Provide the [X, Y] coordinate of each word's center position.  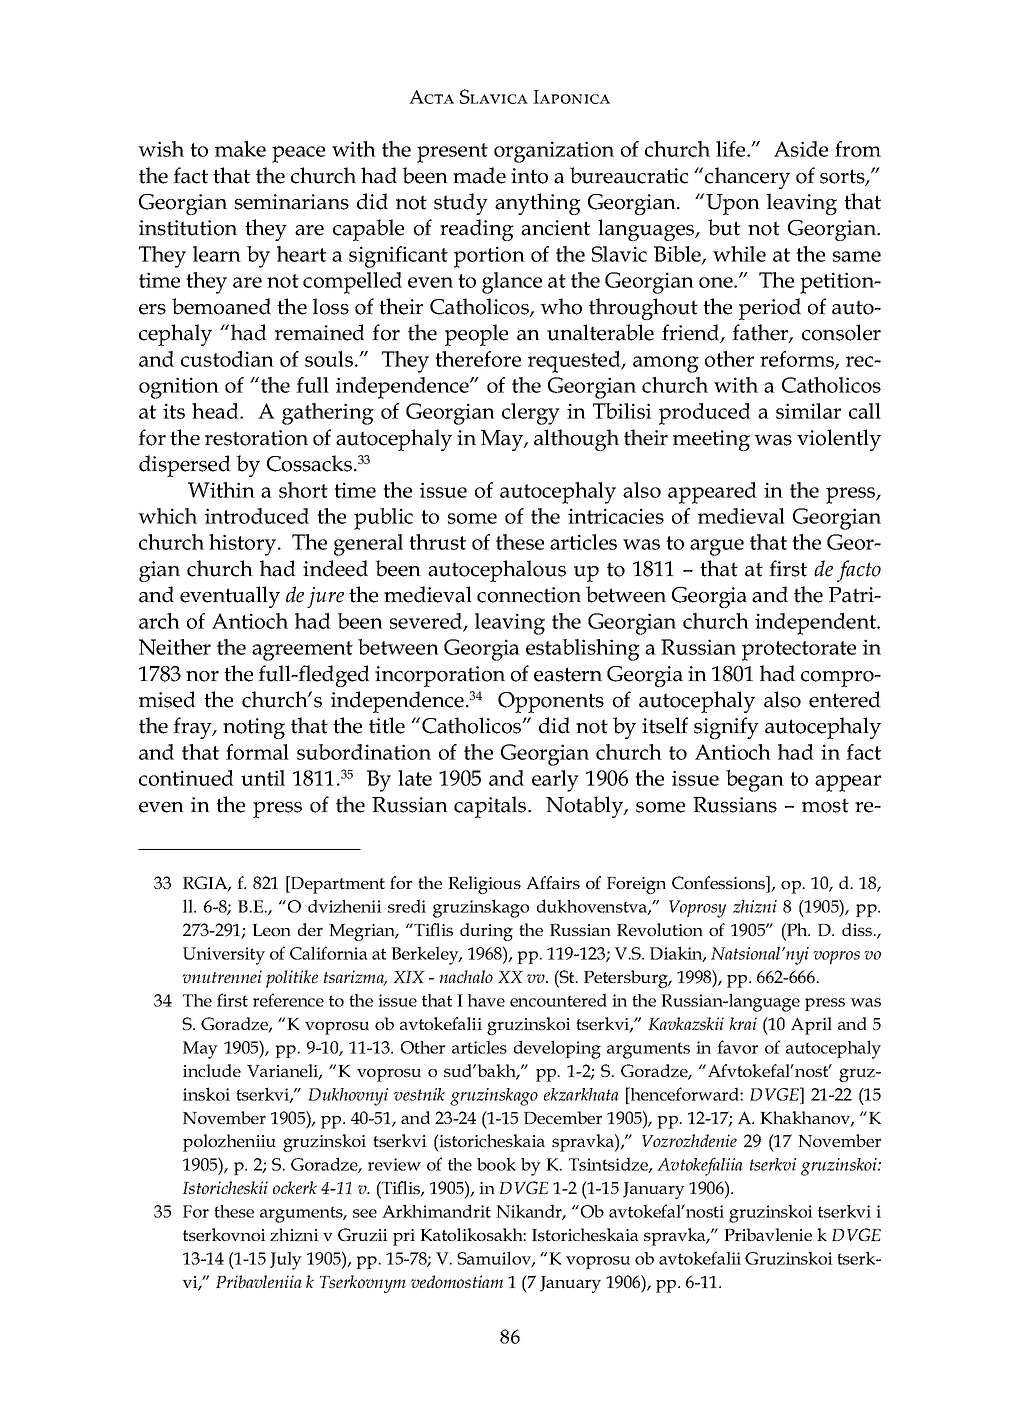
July [286, 1260]
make [240, 149]
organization [554, 152]
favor [737, 1047]
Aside [801, 149]
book [496, 1164]
